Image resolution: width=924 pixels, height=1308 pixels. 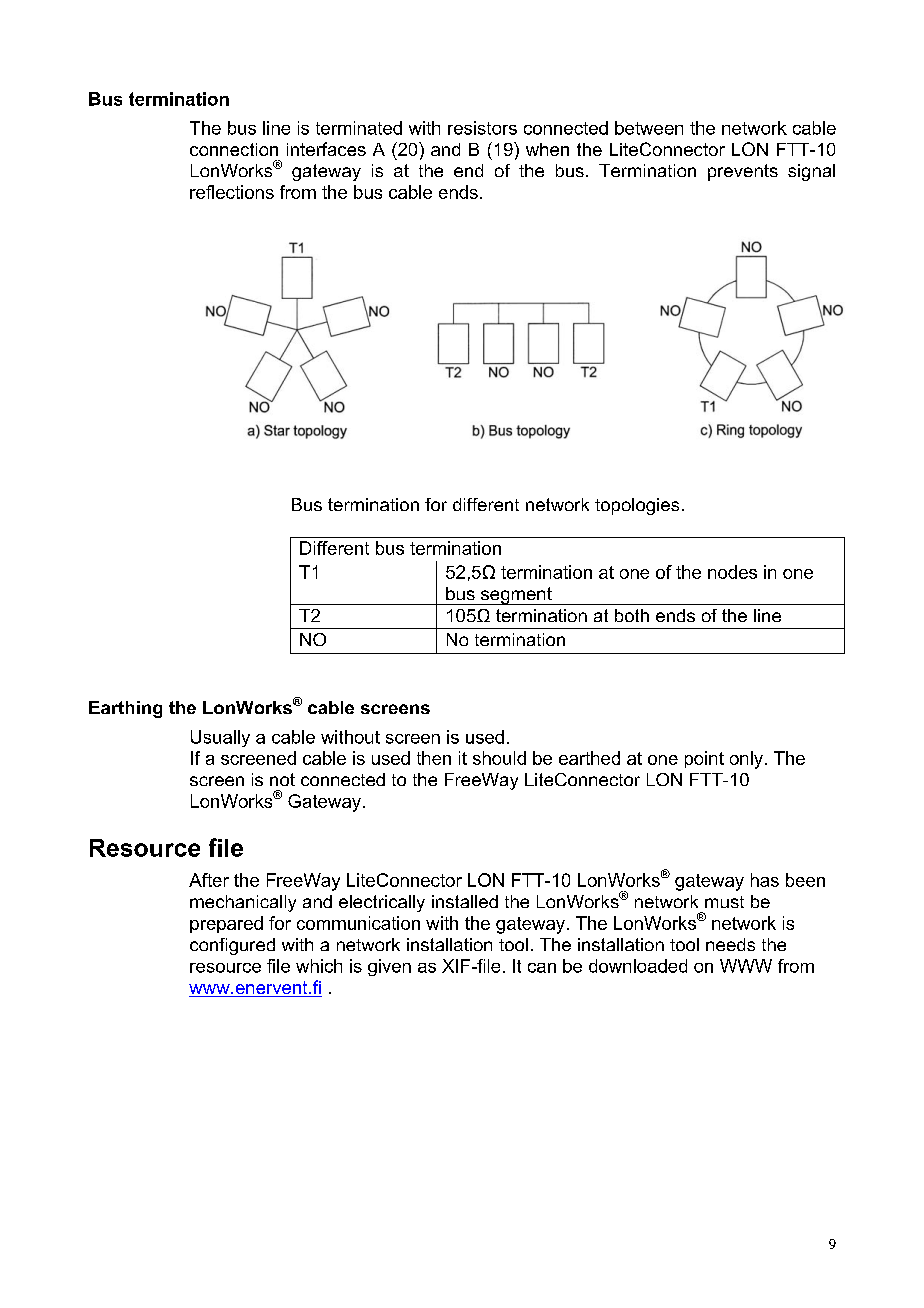 I want to click on nodes, so click(x=732, y=572).
